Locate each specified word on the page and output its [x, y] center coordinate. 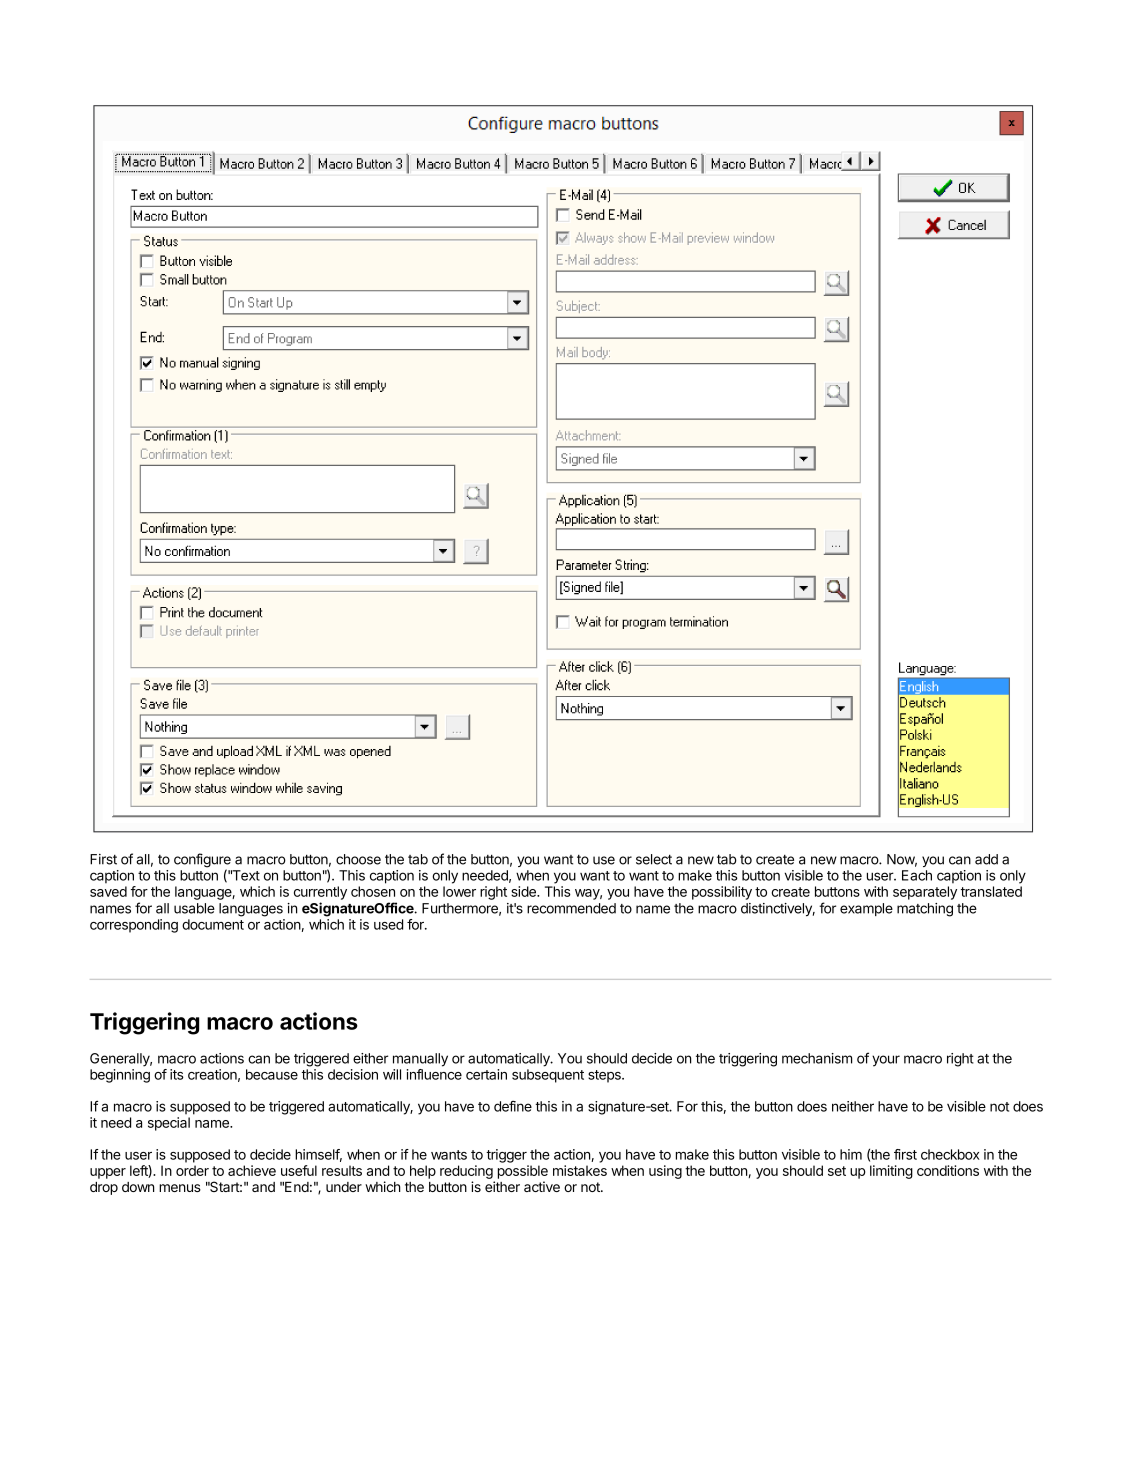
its [177, 1074]
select [654, 859]
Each [917, 875]
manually [420, 1060]
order [192, 1170]
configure [202, 861]
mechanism [817, 1058]
